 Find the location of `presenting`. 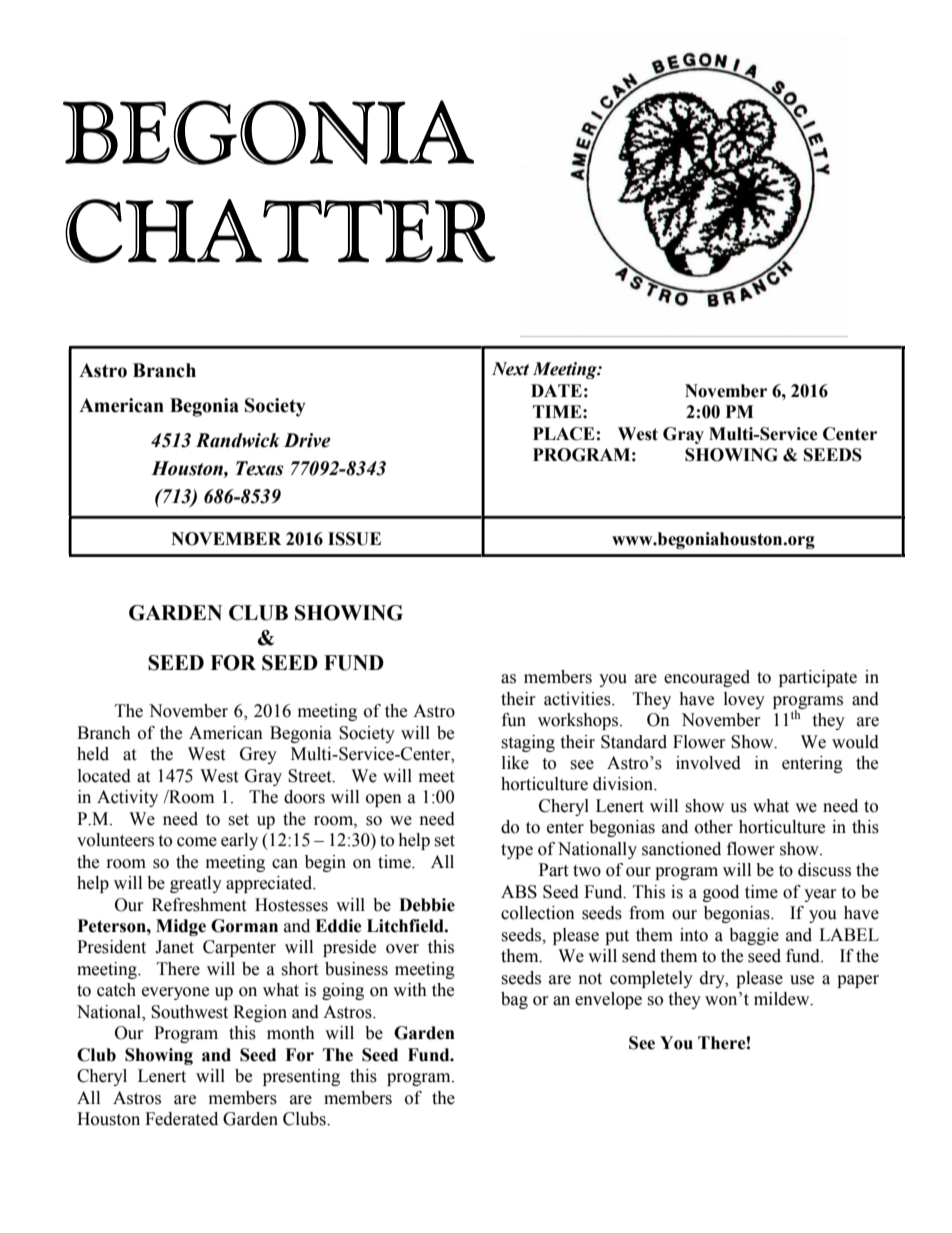

presenting is located at coordinates (301, 1077).
